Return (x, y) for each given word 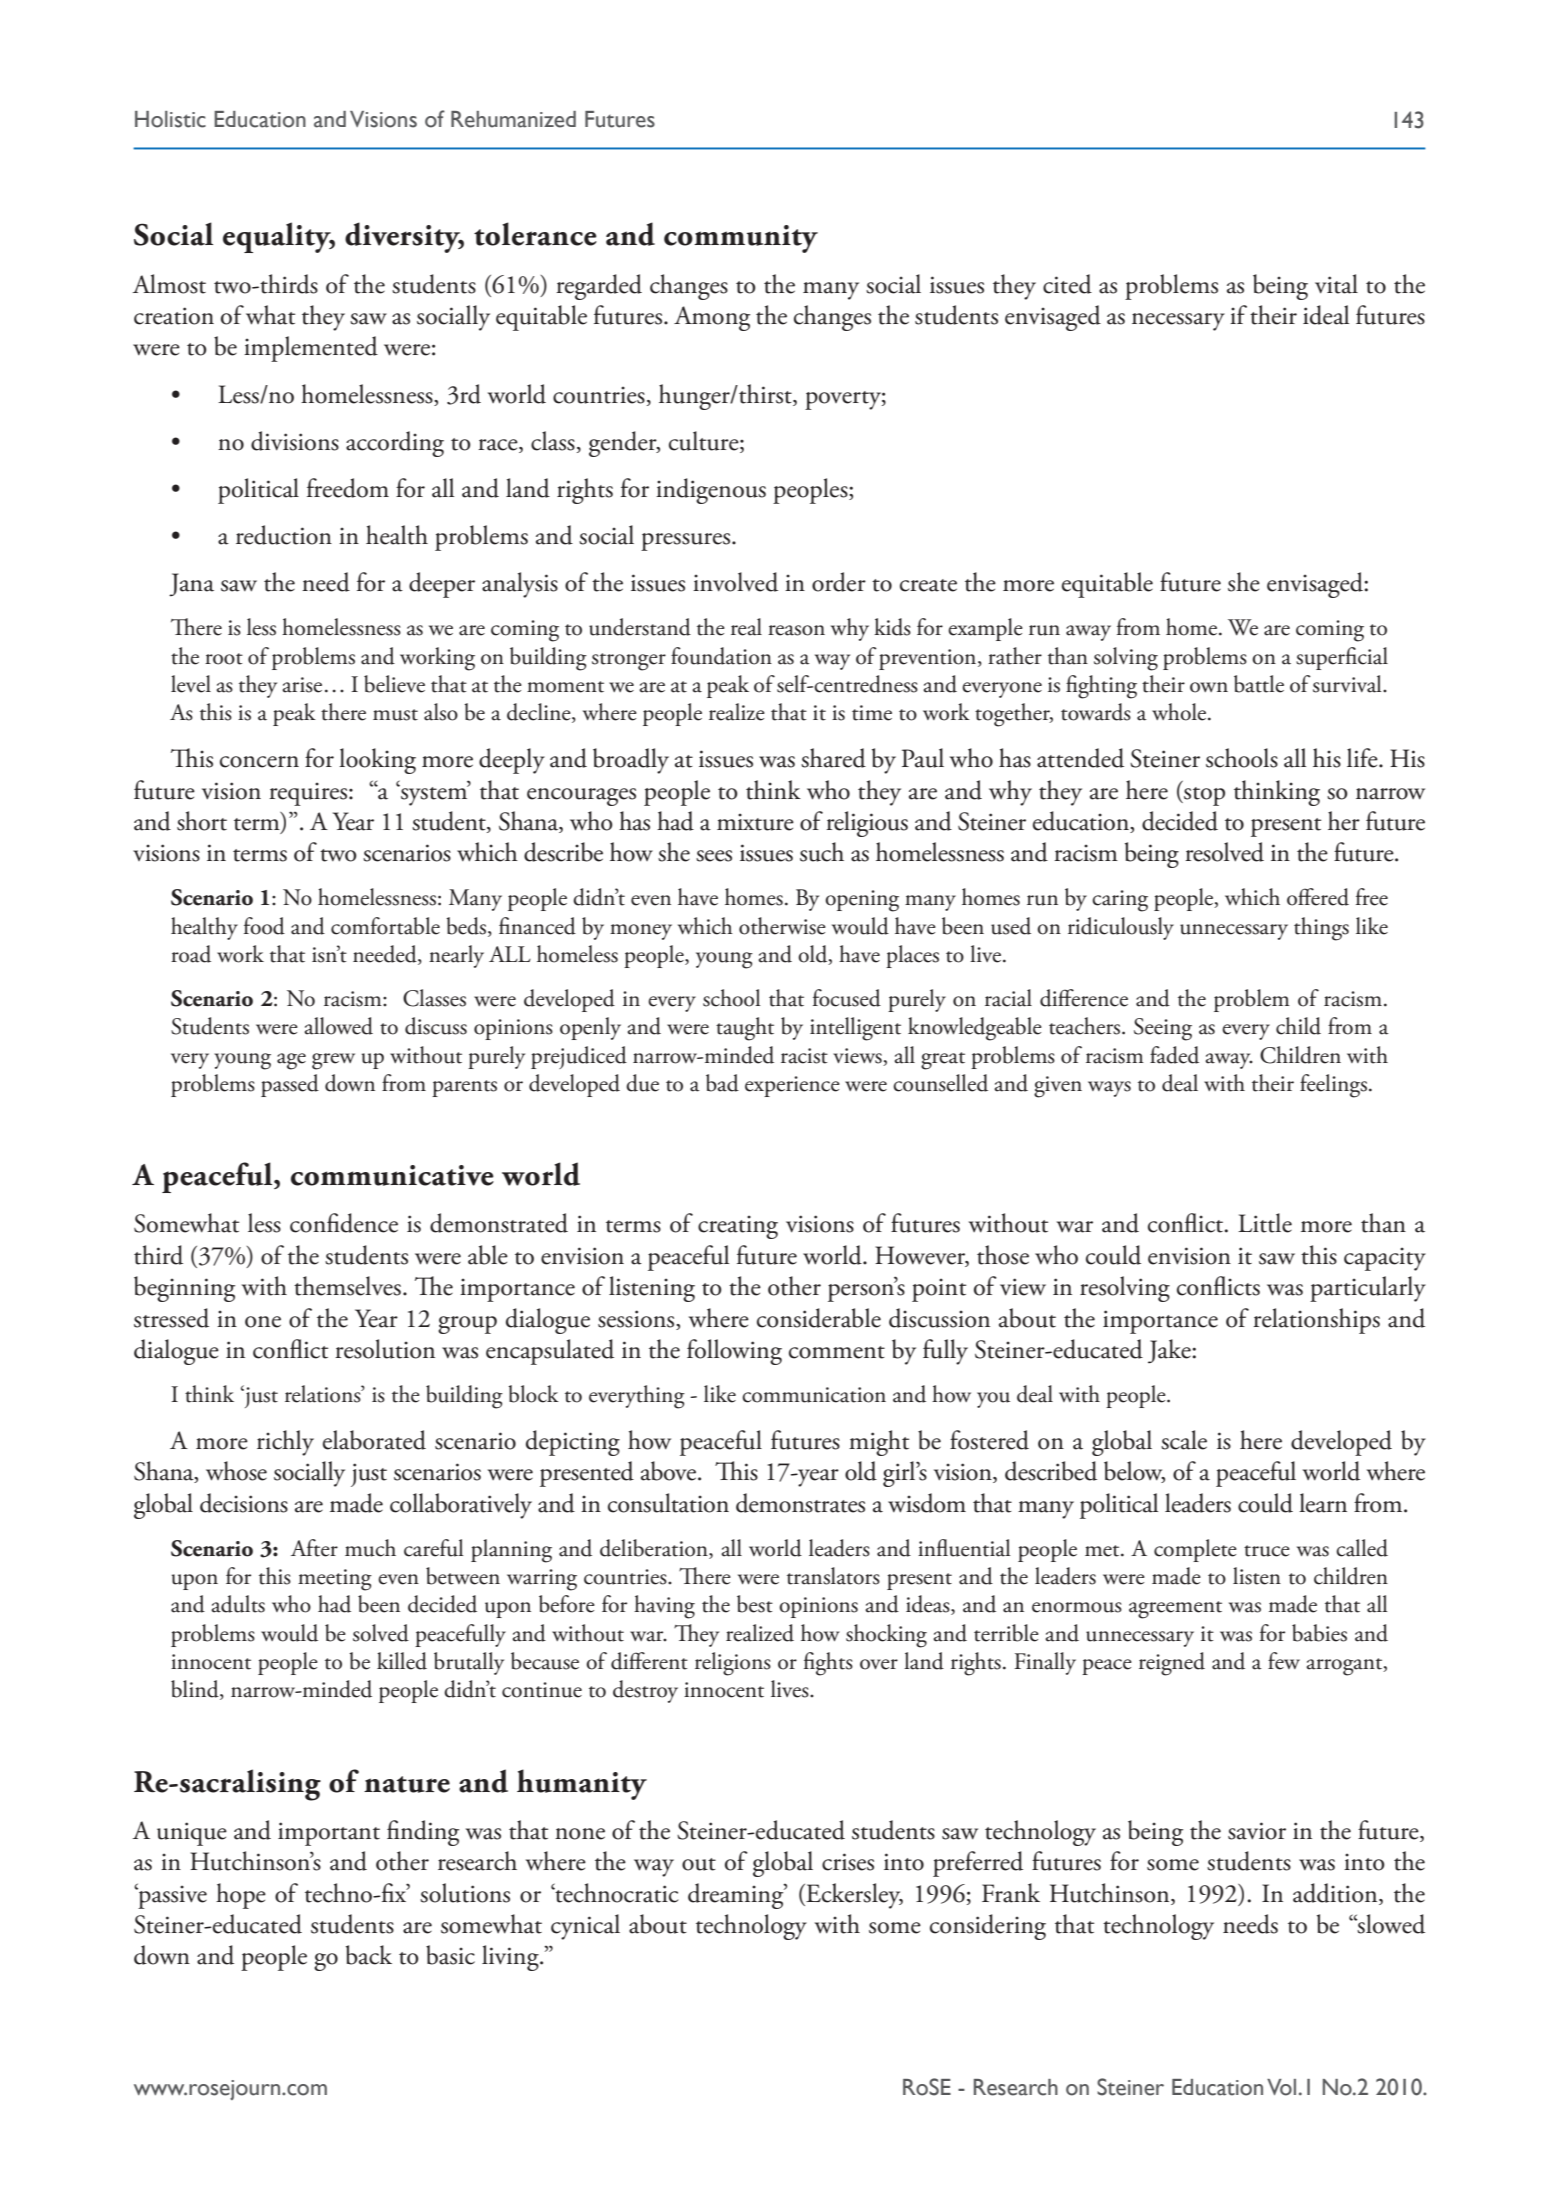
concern (259, 762)
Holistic (170, 119)
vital (1336, 284)
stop (1203, 796)
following (734, 1352)
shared (833, 758)
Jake (1170, 1351)
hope (241, 1896)
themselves (347, 1286)
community (741, 239)
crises (848, 1862)
